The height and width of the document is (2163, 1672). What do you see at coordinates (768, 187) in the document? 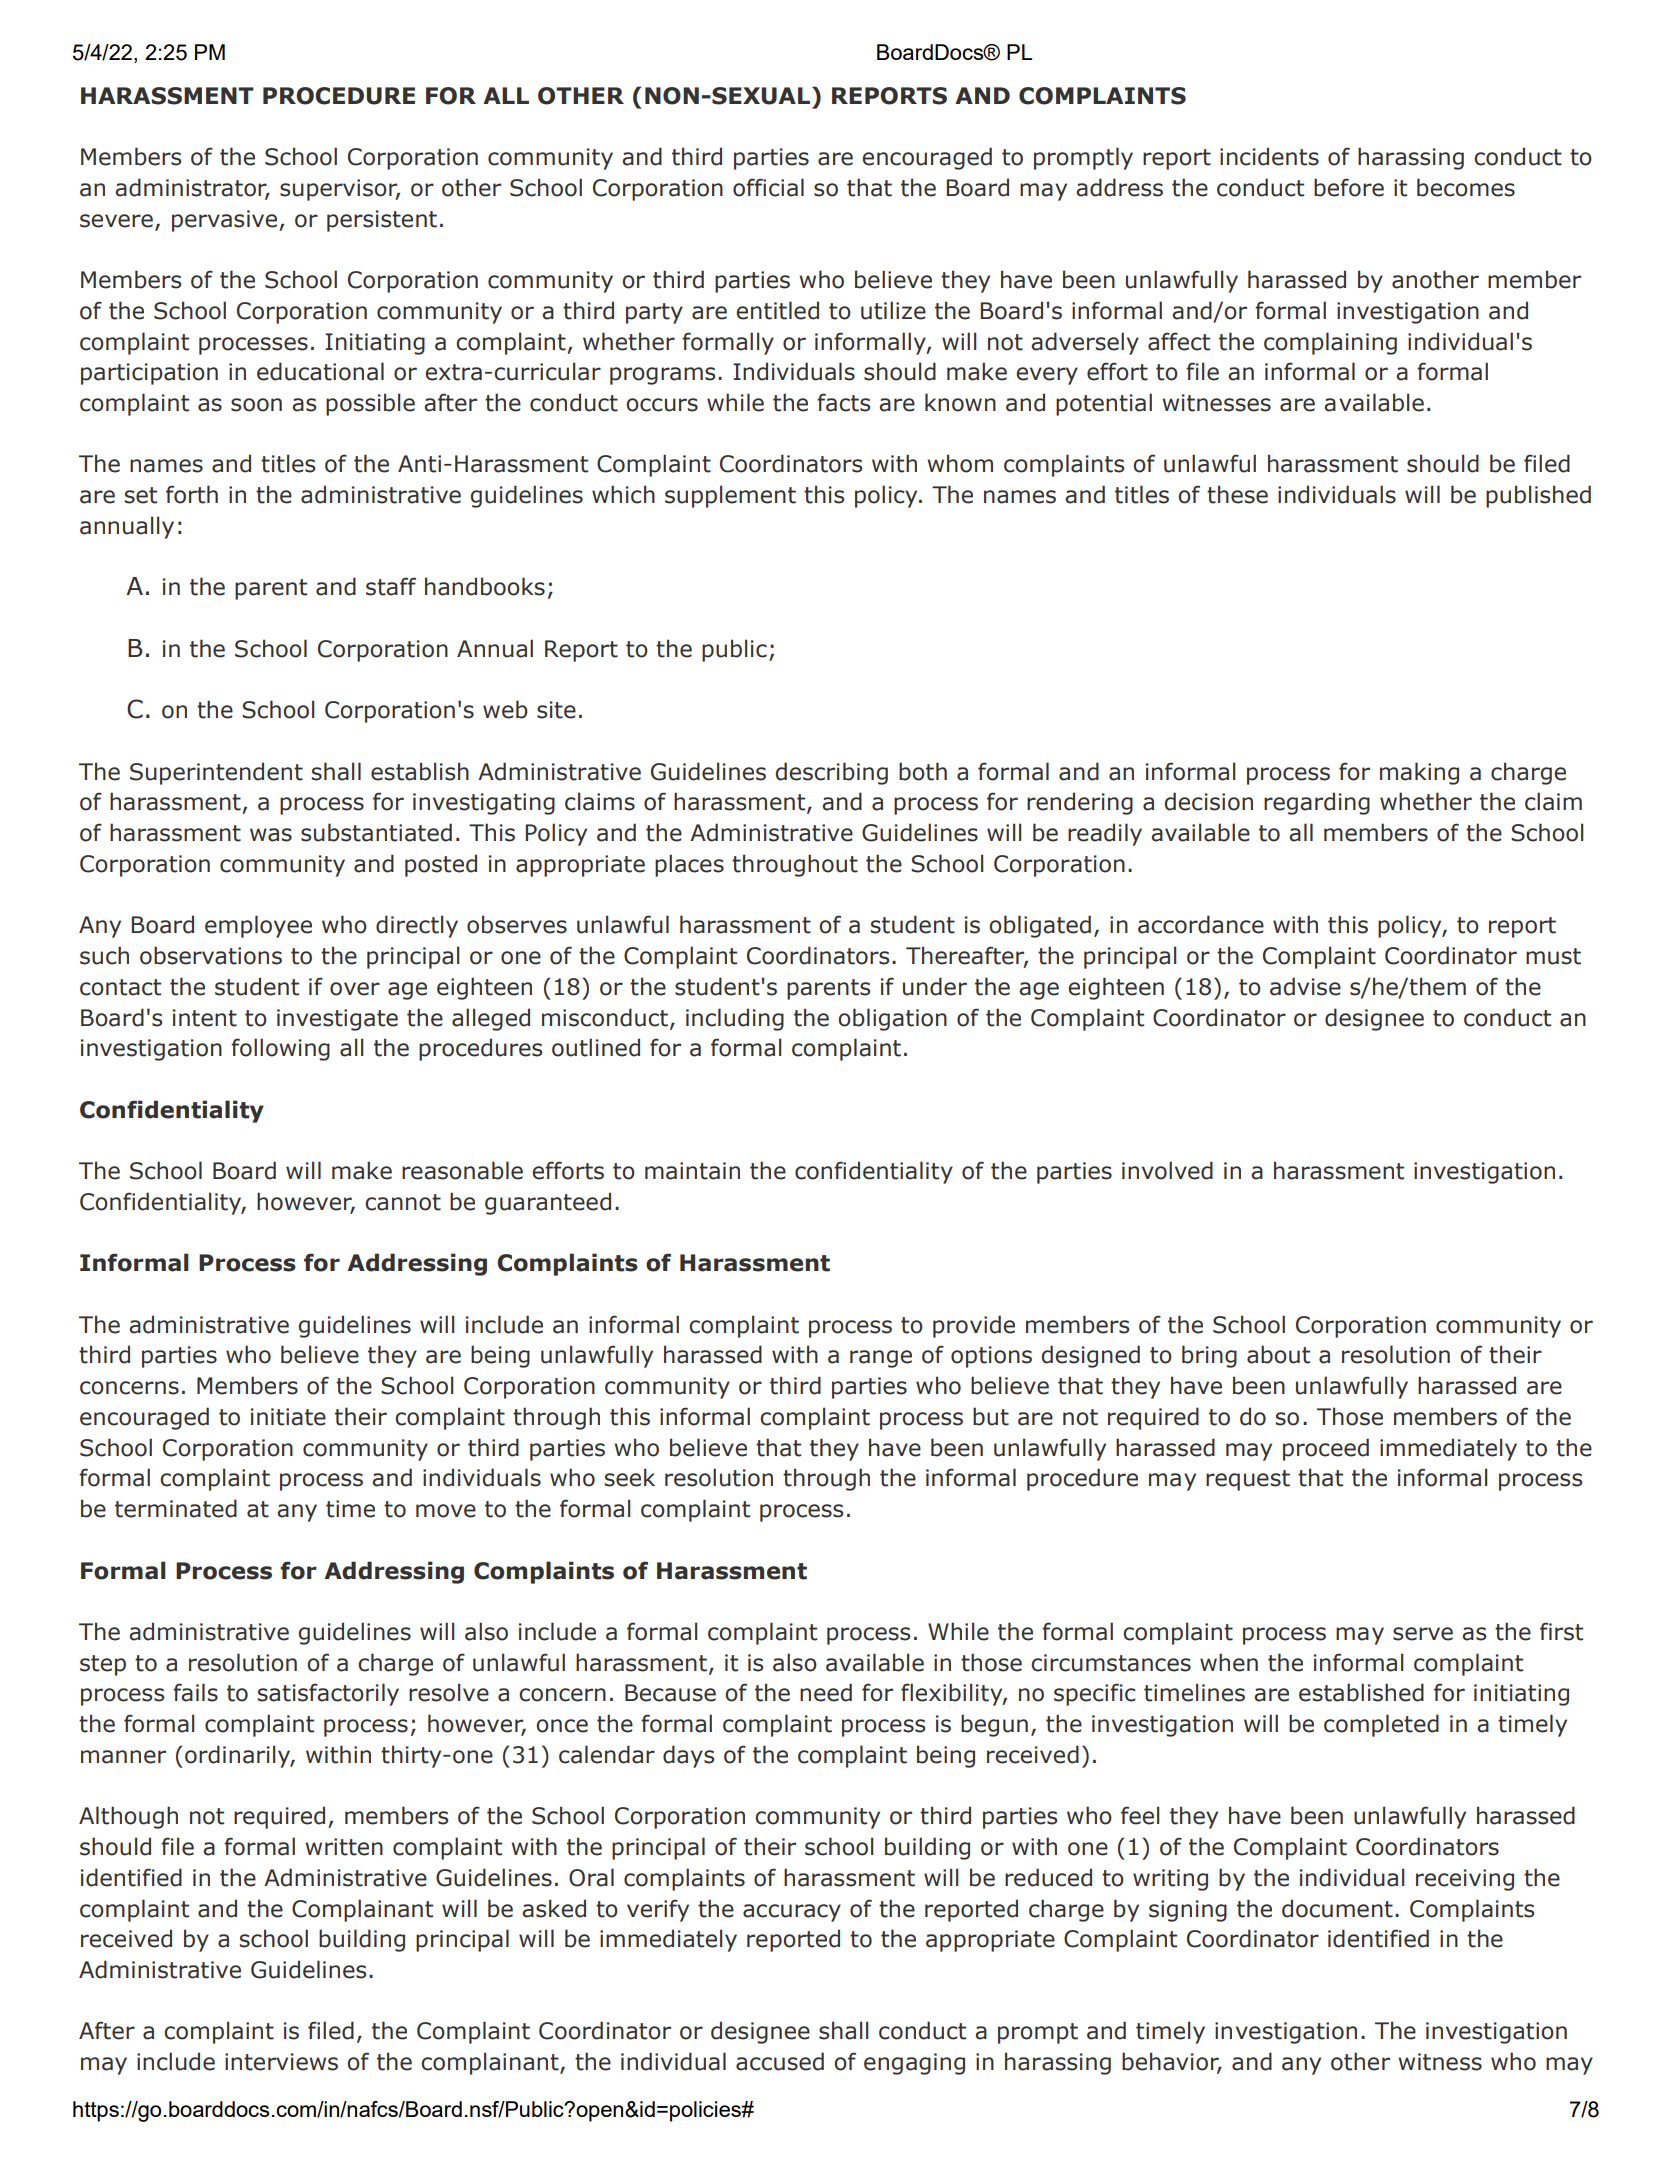
I see `official` at bounding box center [768, 187].
